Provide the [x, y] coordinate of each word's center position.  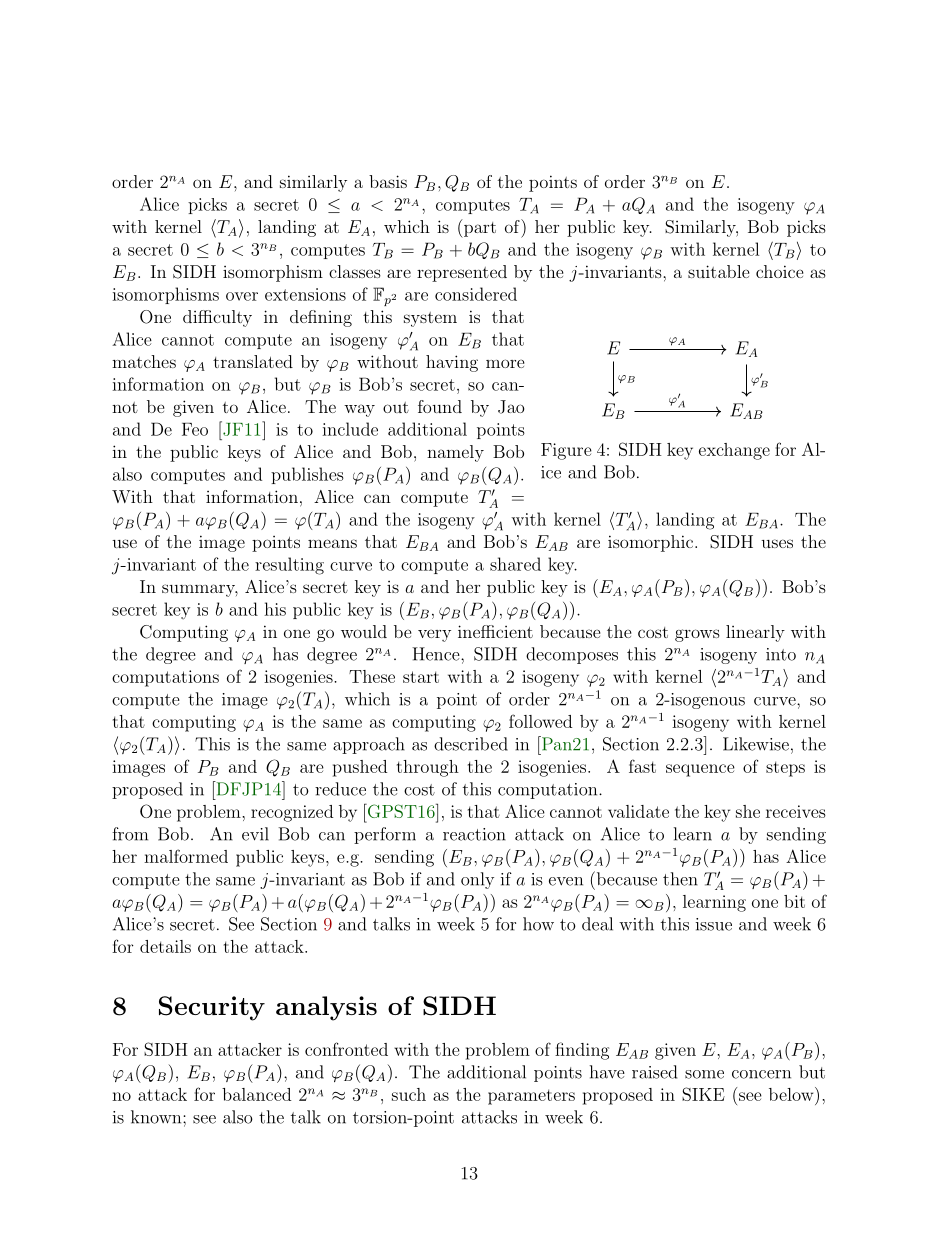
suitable [719, 271]
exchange [734, 451]
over [242, 296]
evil [255, 834]
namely [455, 453]
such [409, 1094]
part [479, 228]
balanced [256, 1094]
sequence [700, 770]
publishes [307, 475]
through [428, 768]
